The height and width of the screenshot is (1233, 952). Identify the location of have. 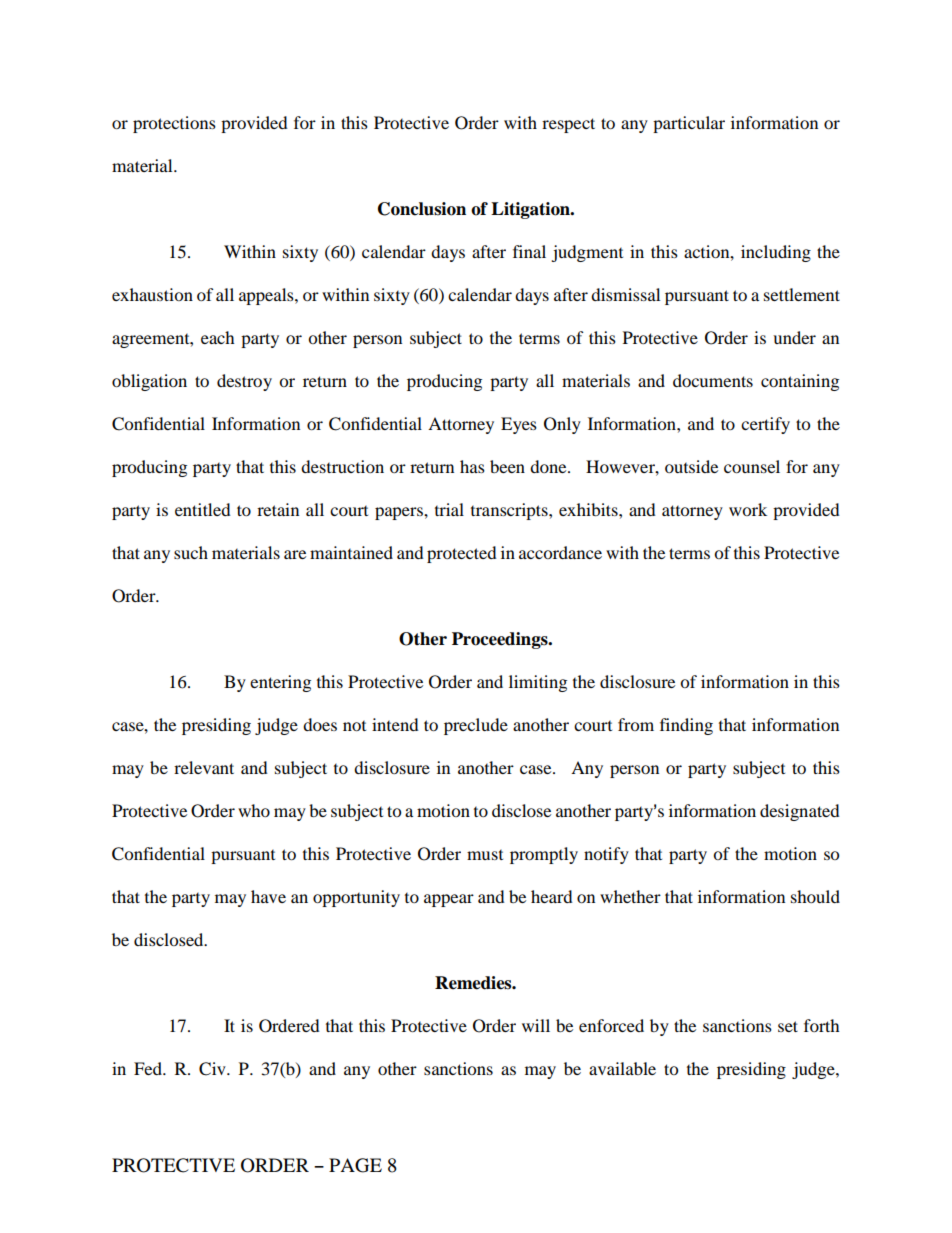
(268, 896).
